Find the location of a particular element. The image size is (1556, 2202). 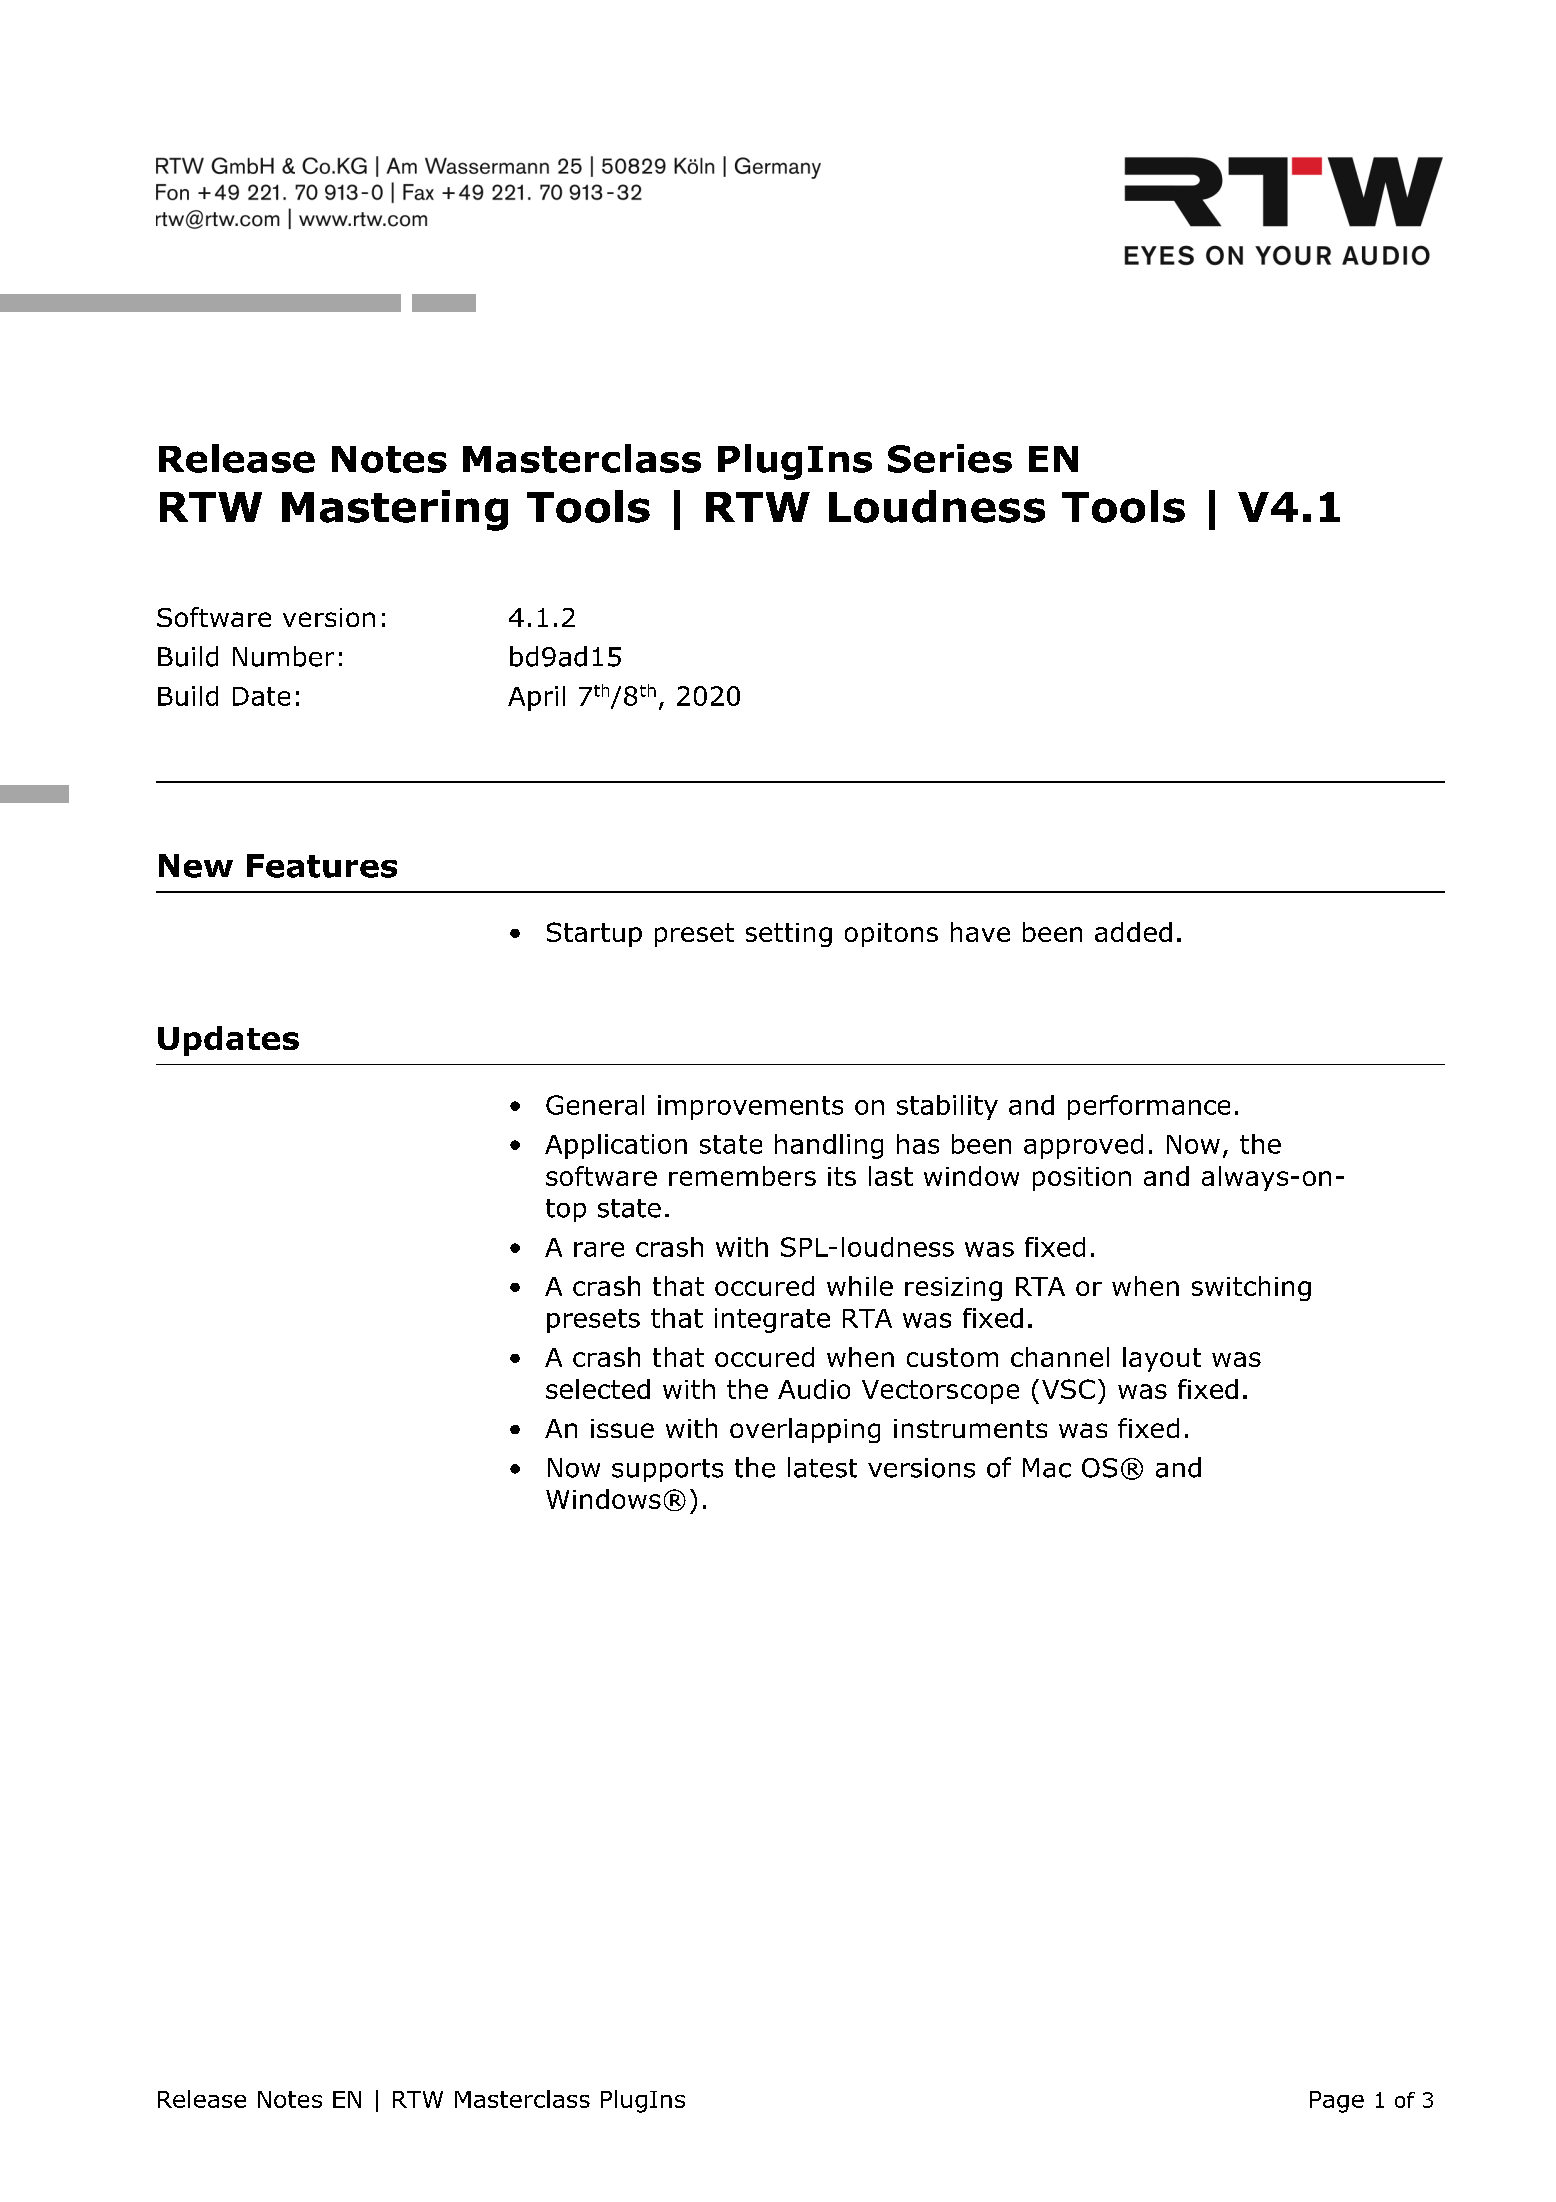

Series is located at coordinates (950, 458).
